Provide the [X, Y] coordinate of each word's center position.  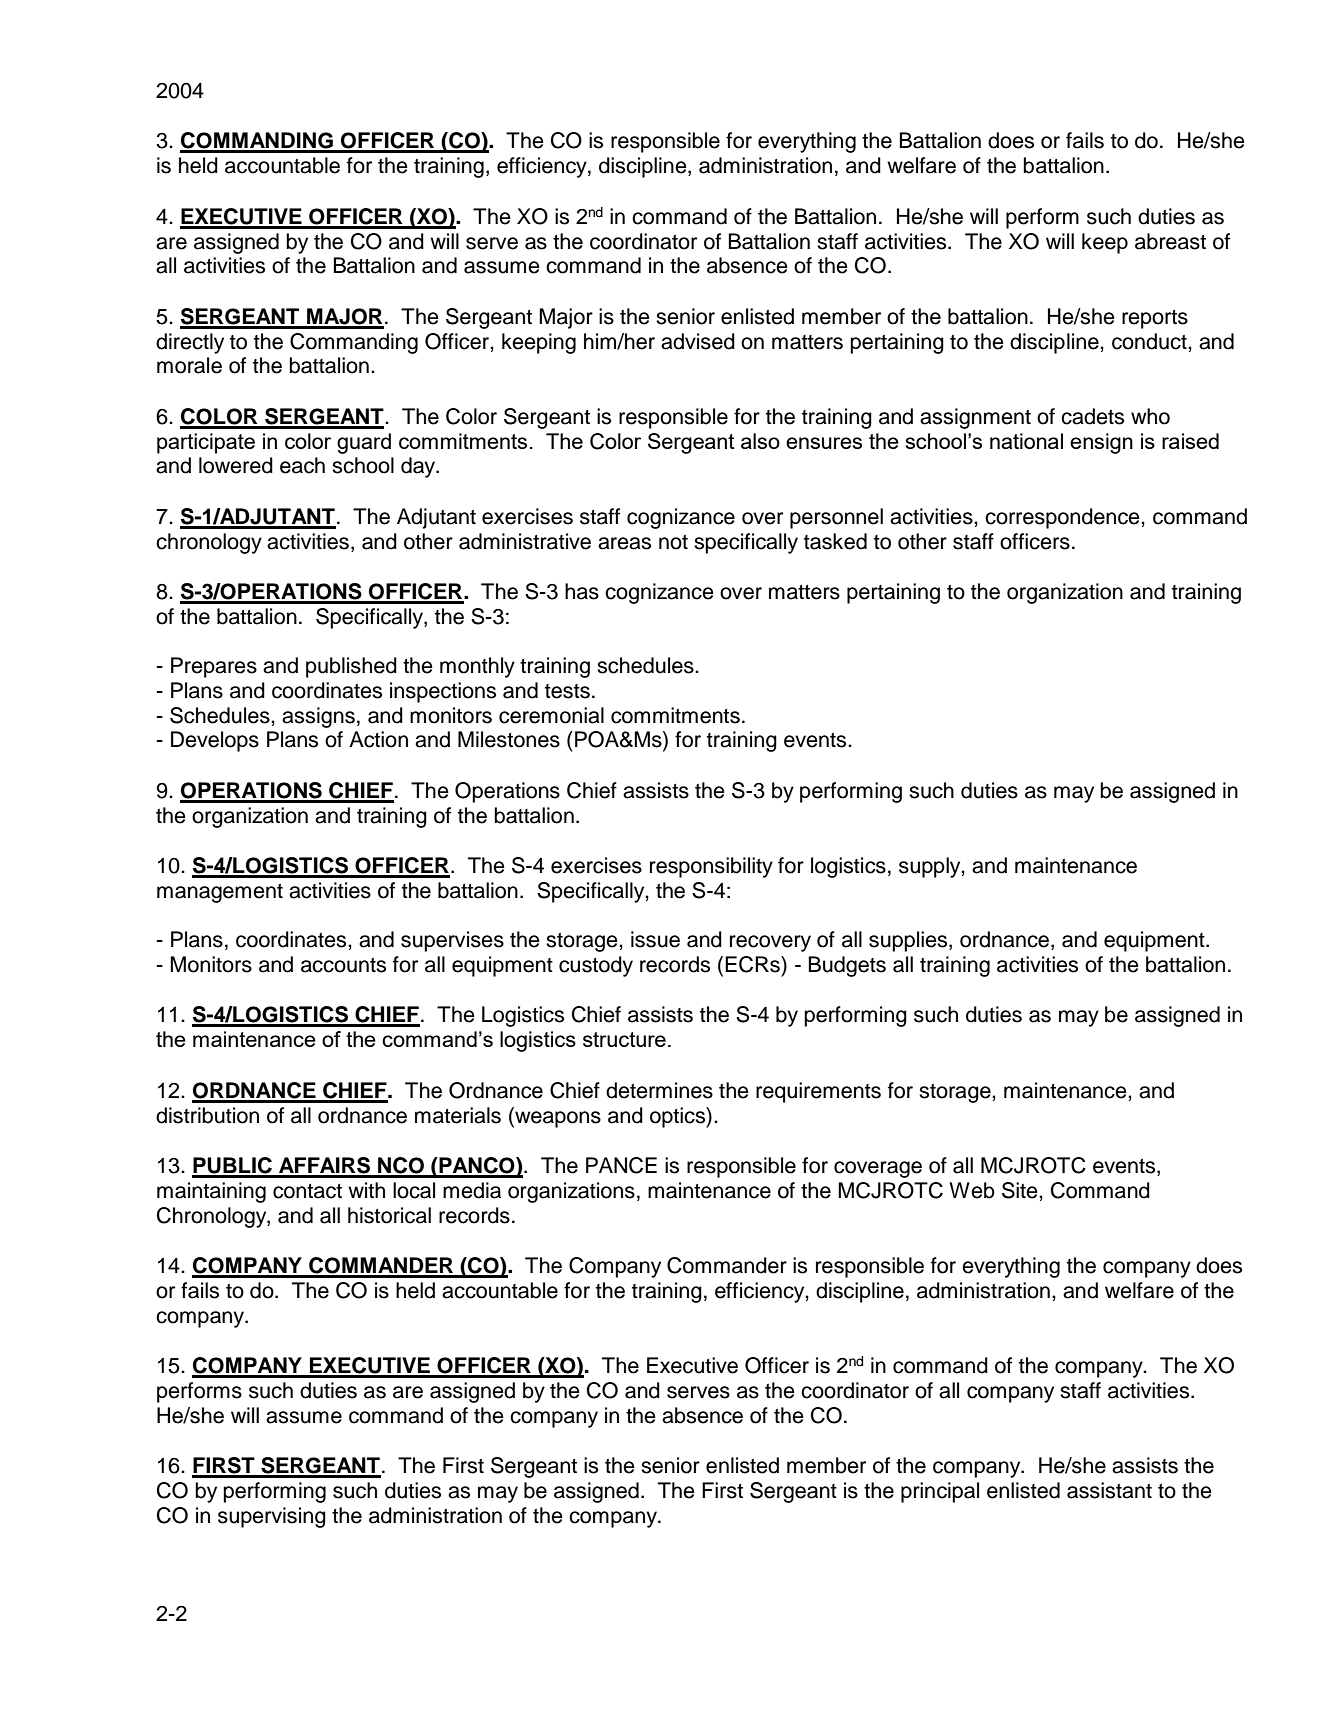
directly [190, 343]
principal [940, 1492]
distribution [207, 1115]
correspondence [1063, 518]
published [351, 667]
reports [1155, 319]
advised [698, 341]
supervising [272, 1517]
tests [567, 691]
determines [659, 1090]
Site [1021, 1190]
